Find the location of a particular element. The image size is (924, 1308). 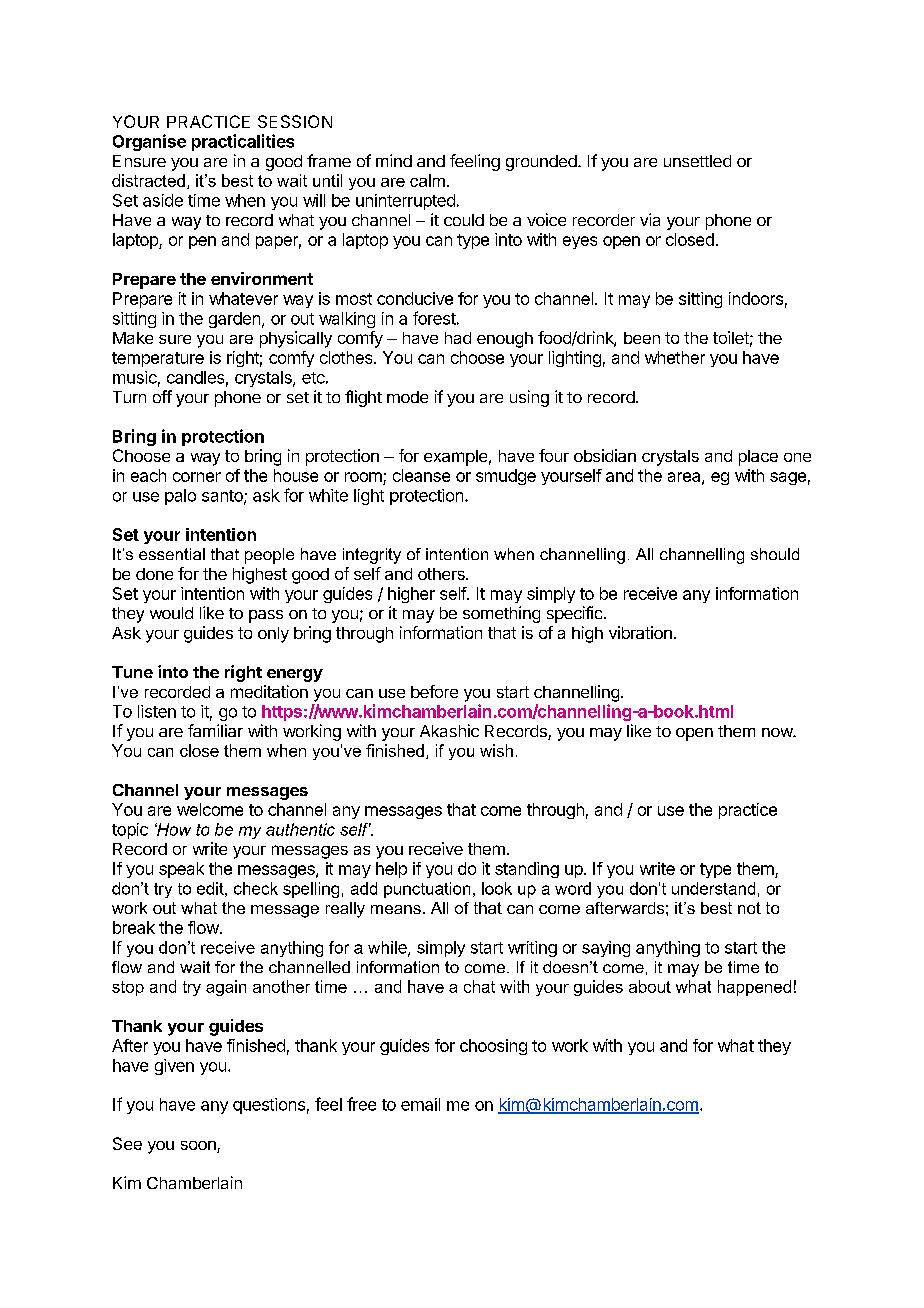

something is located at coordinates (501, 614).
